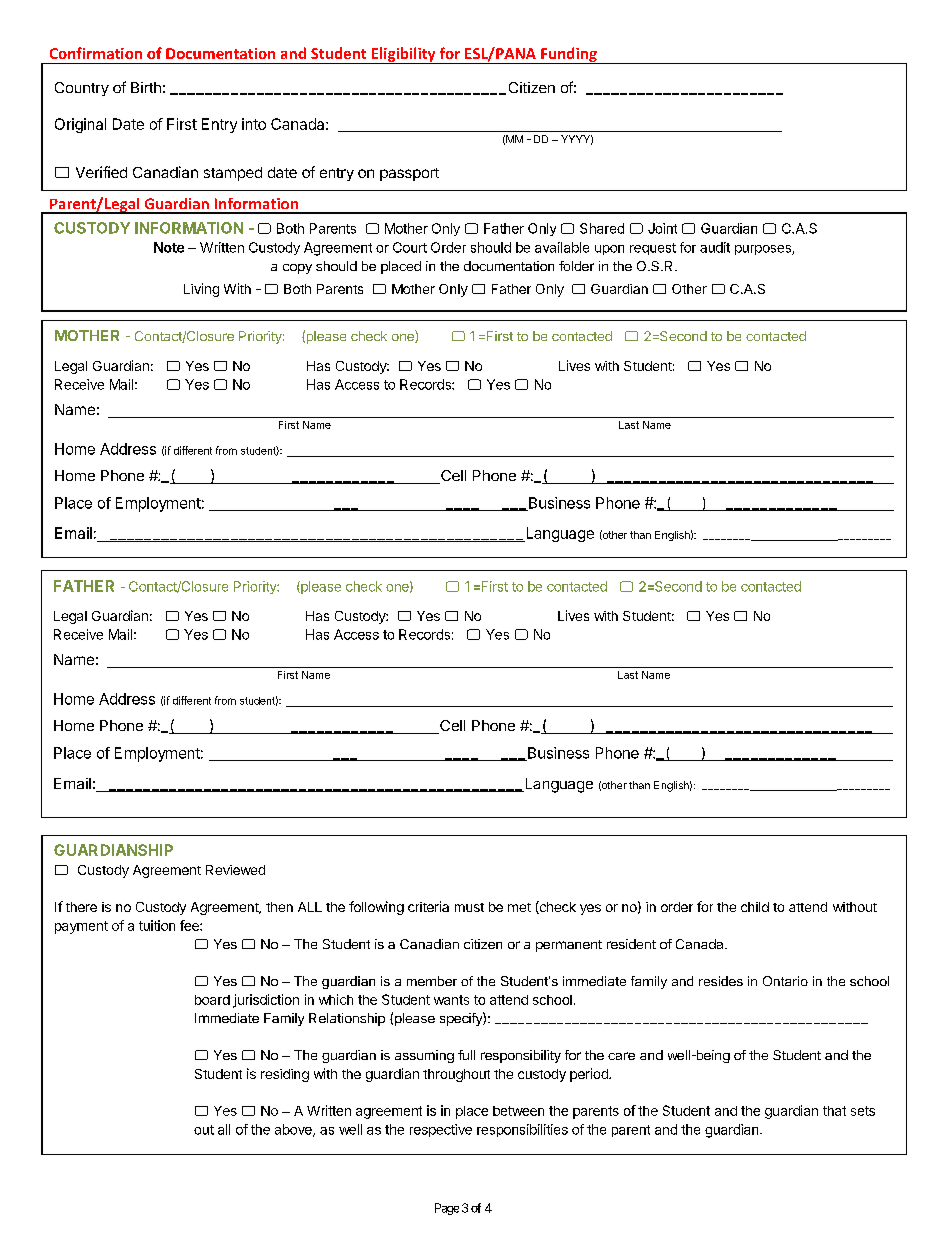 This screenshot has height=1233, width=952. I want to click on Birth, so click(146, 87).
